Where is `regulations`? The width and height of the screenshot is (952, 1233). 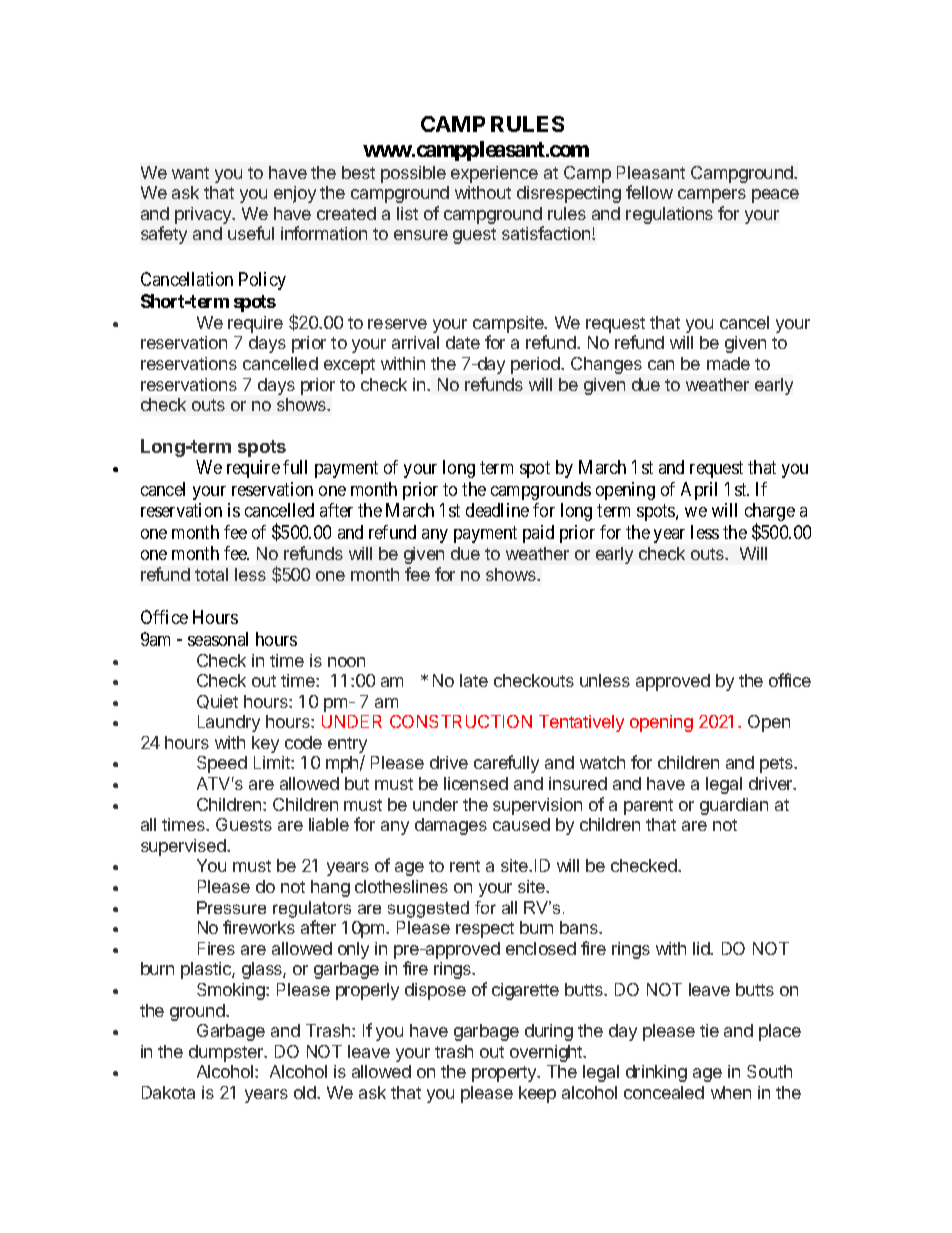 regulations is located at coordinates (669, 215).
